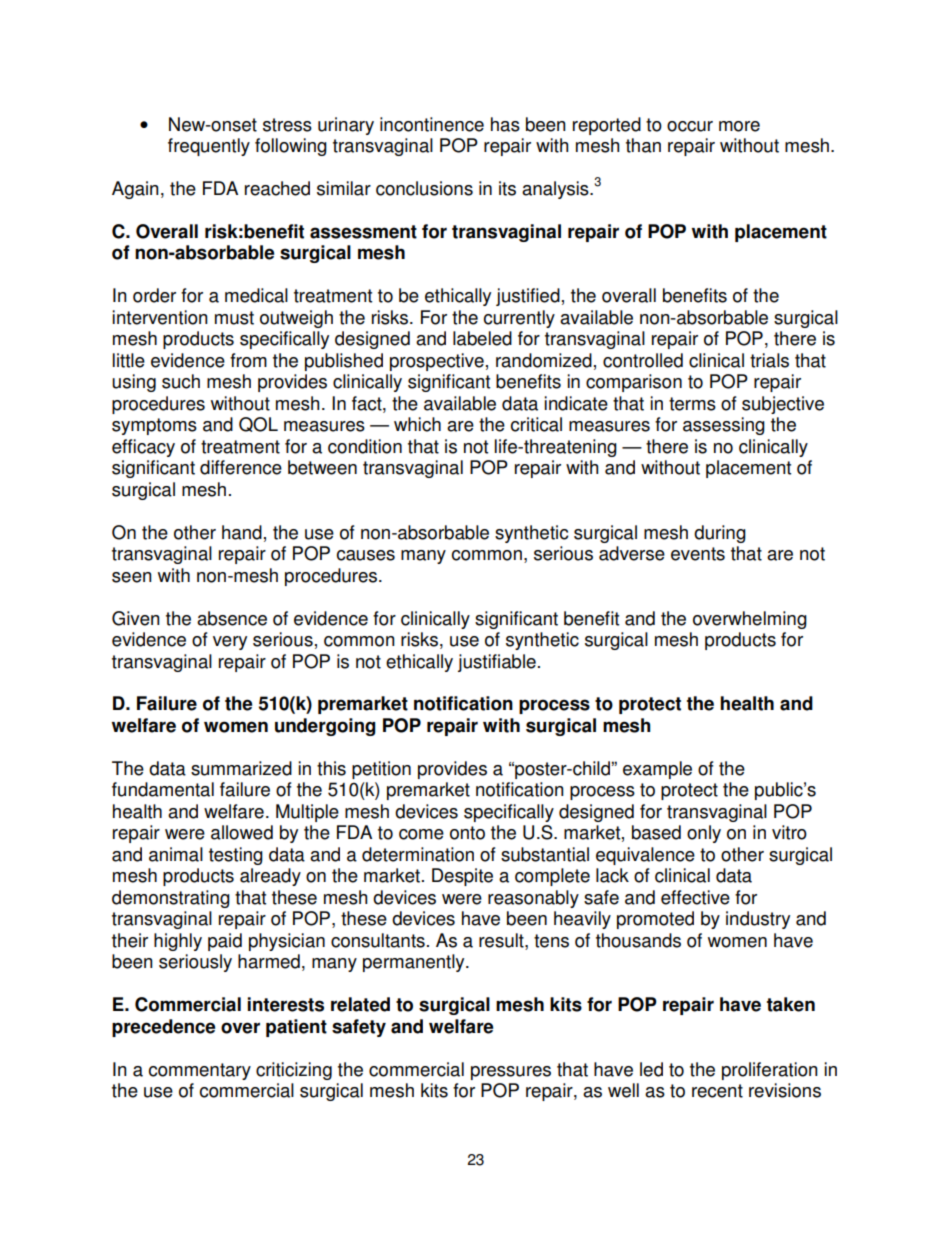 The width and height of the document is (952, 1233). I want to click on events, so click(698, 554).
